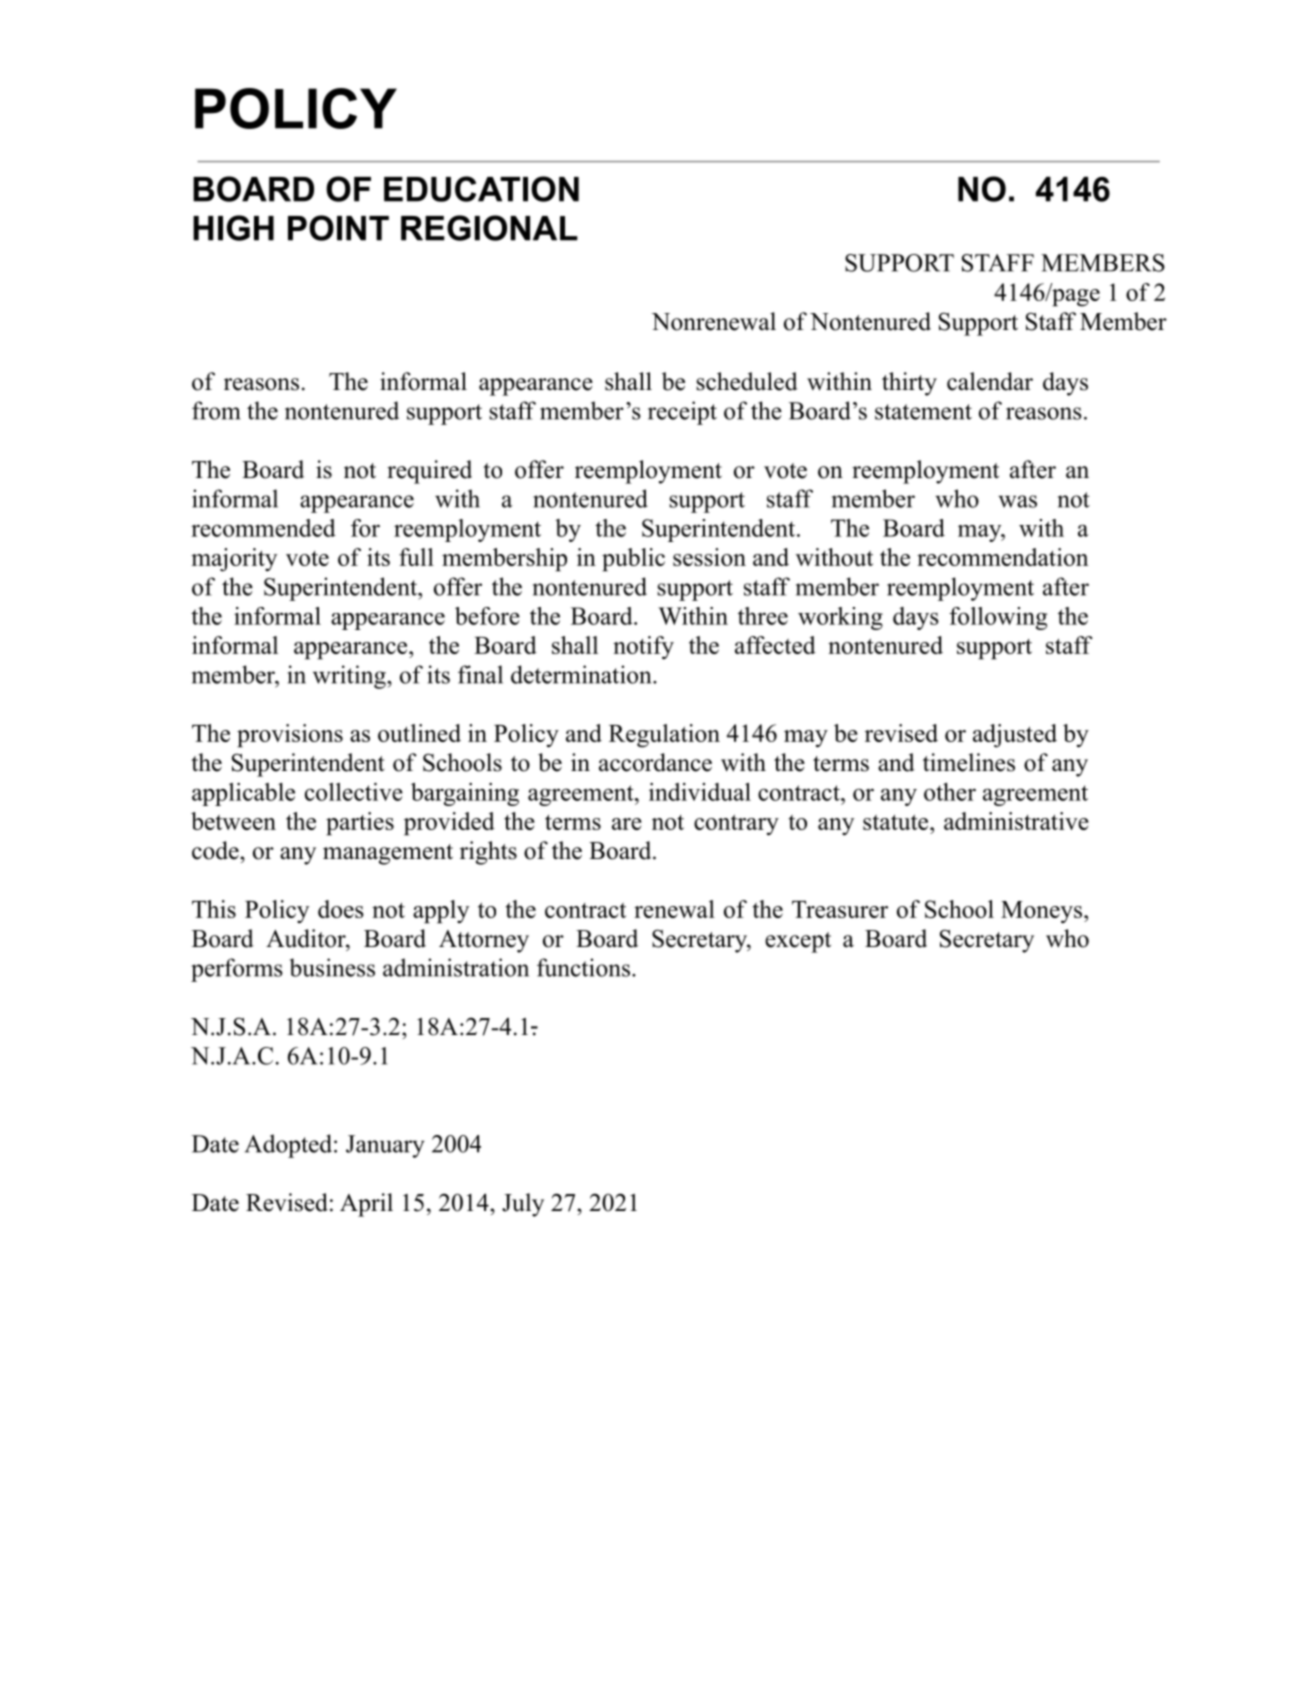 This screenshot has height=1683, width=1300. Describe the element at coordinates (923, 412) in the screenshot. I see `statement` at that location.
